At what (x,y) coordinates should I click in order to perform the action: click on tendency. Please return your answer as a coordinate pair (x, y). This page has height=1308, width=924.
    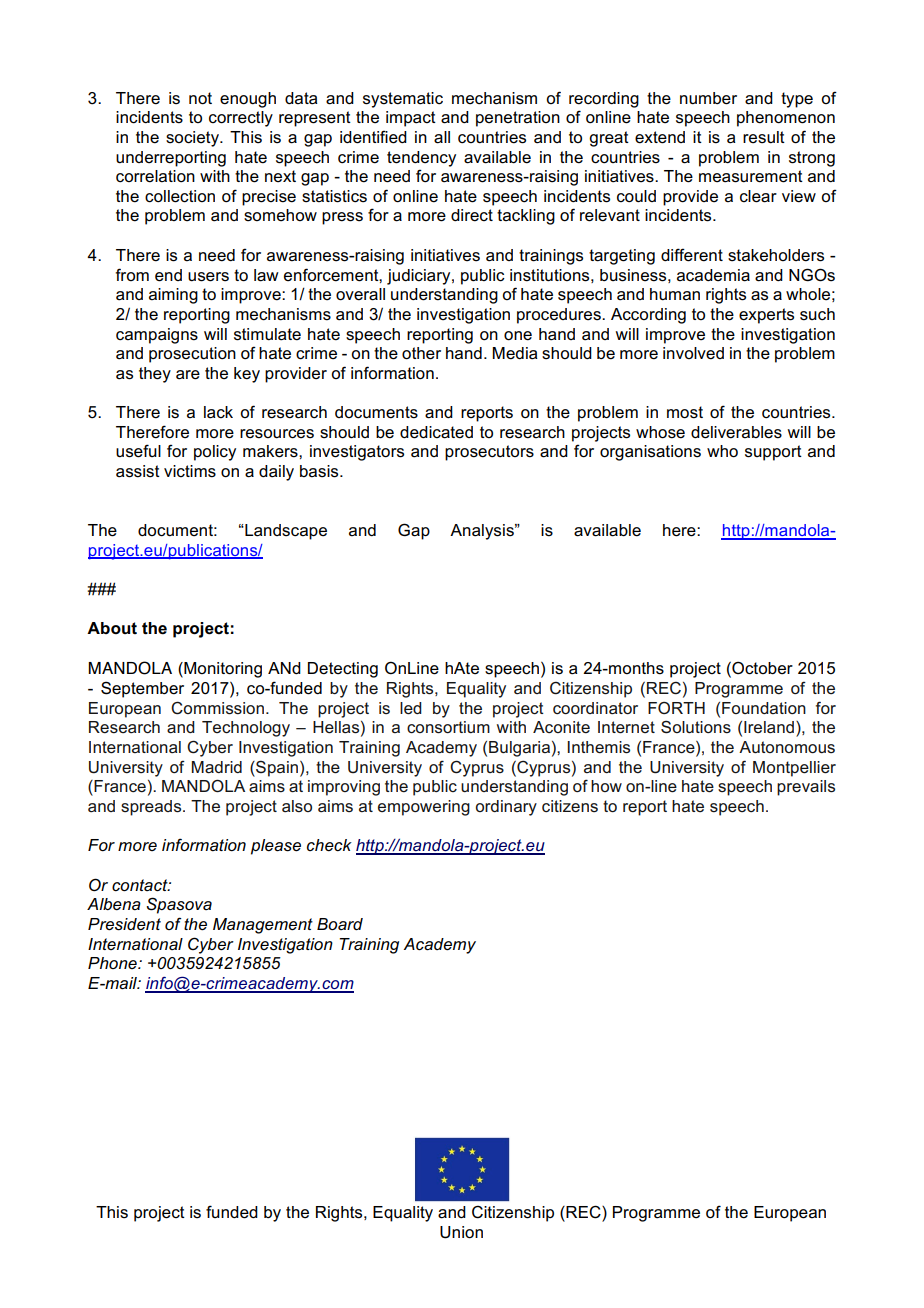
    Looking at the image, I should click on (421, 159).
